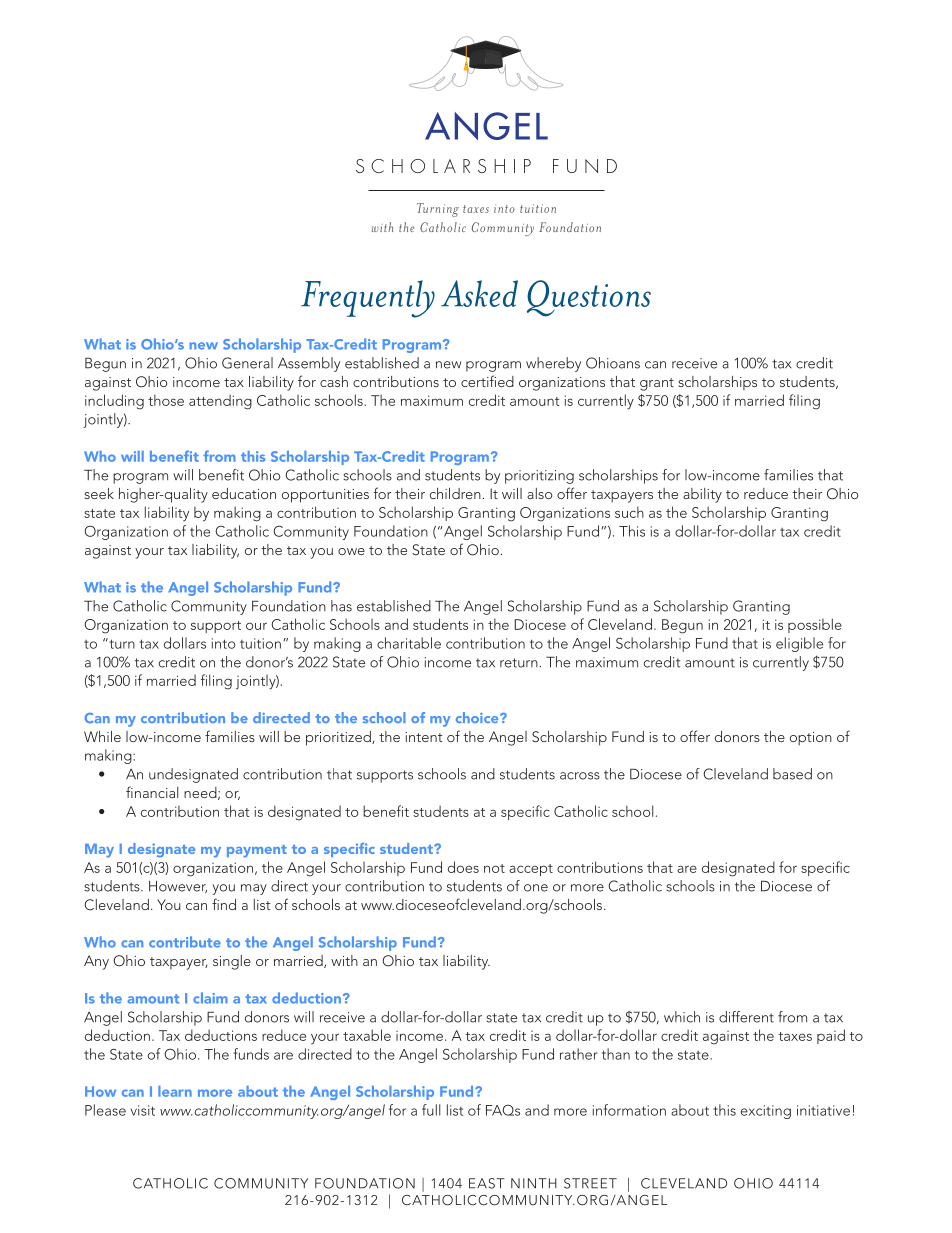 The image size is (952, 1233). I want to click on does, so click(463, 867).
